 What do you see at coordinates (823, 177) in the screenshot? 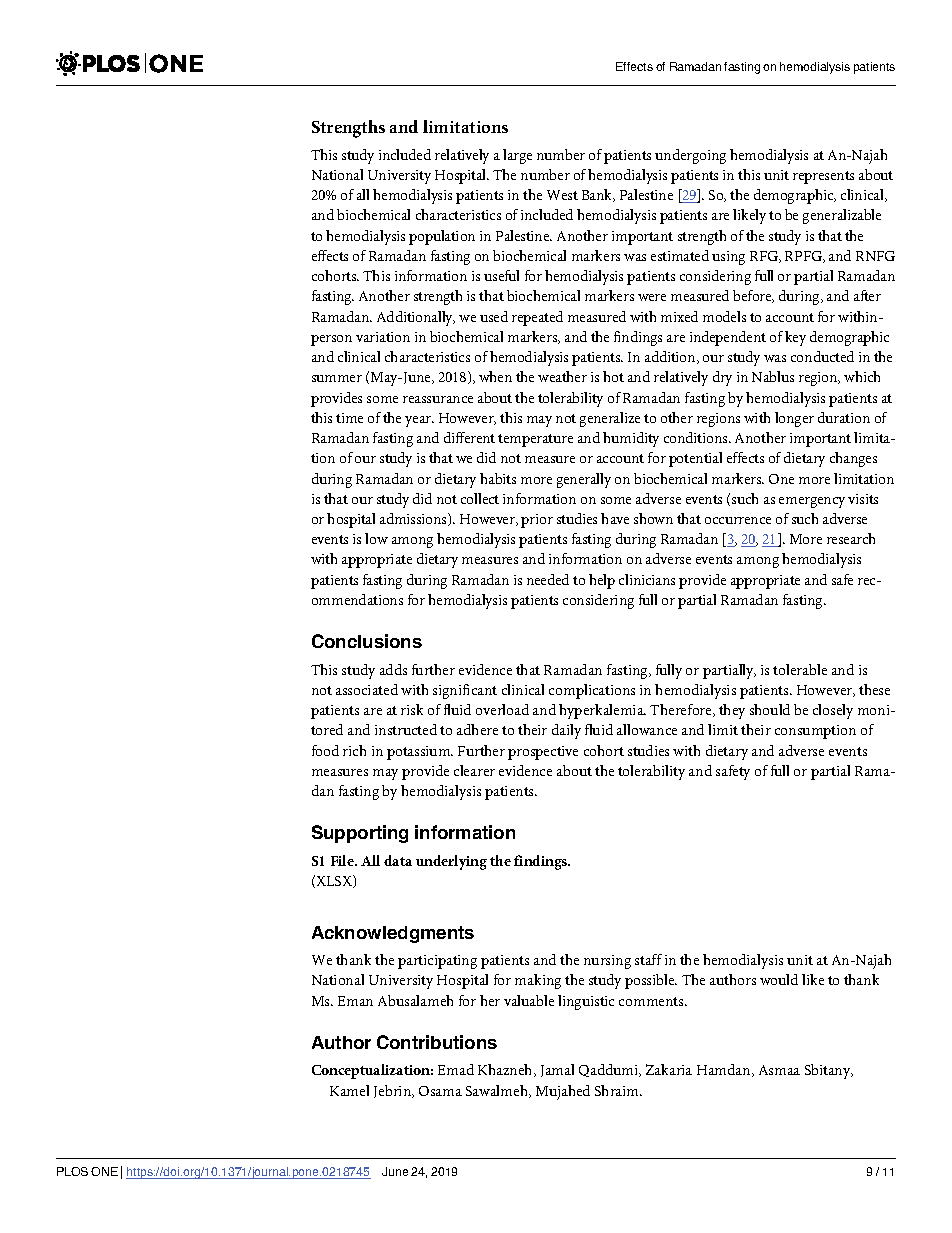
I see `represents` at bounding box center [823, 177].
